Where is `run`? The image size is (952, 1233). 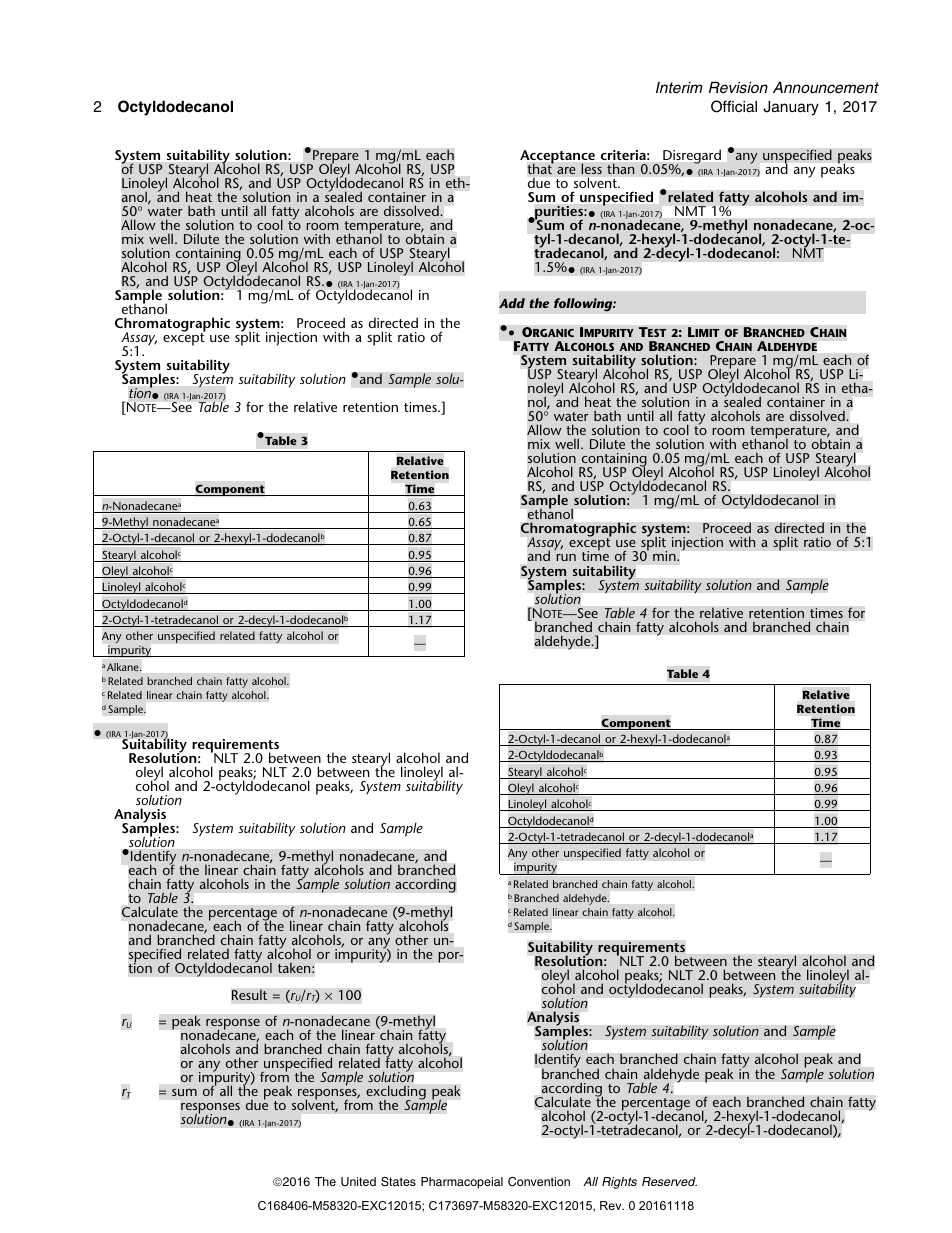 run is located at coordinates (566, 557).
